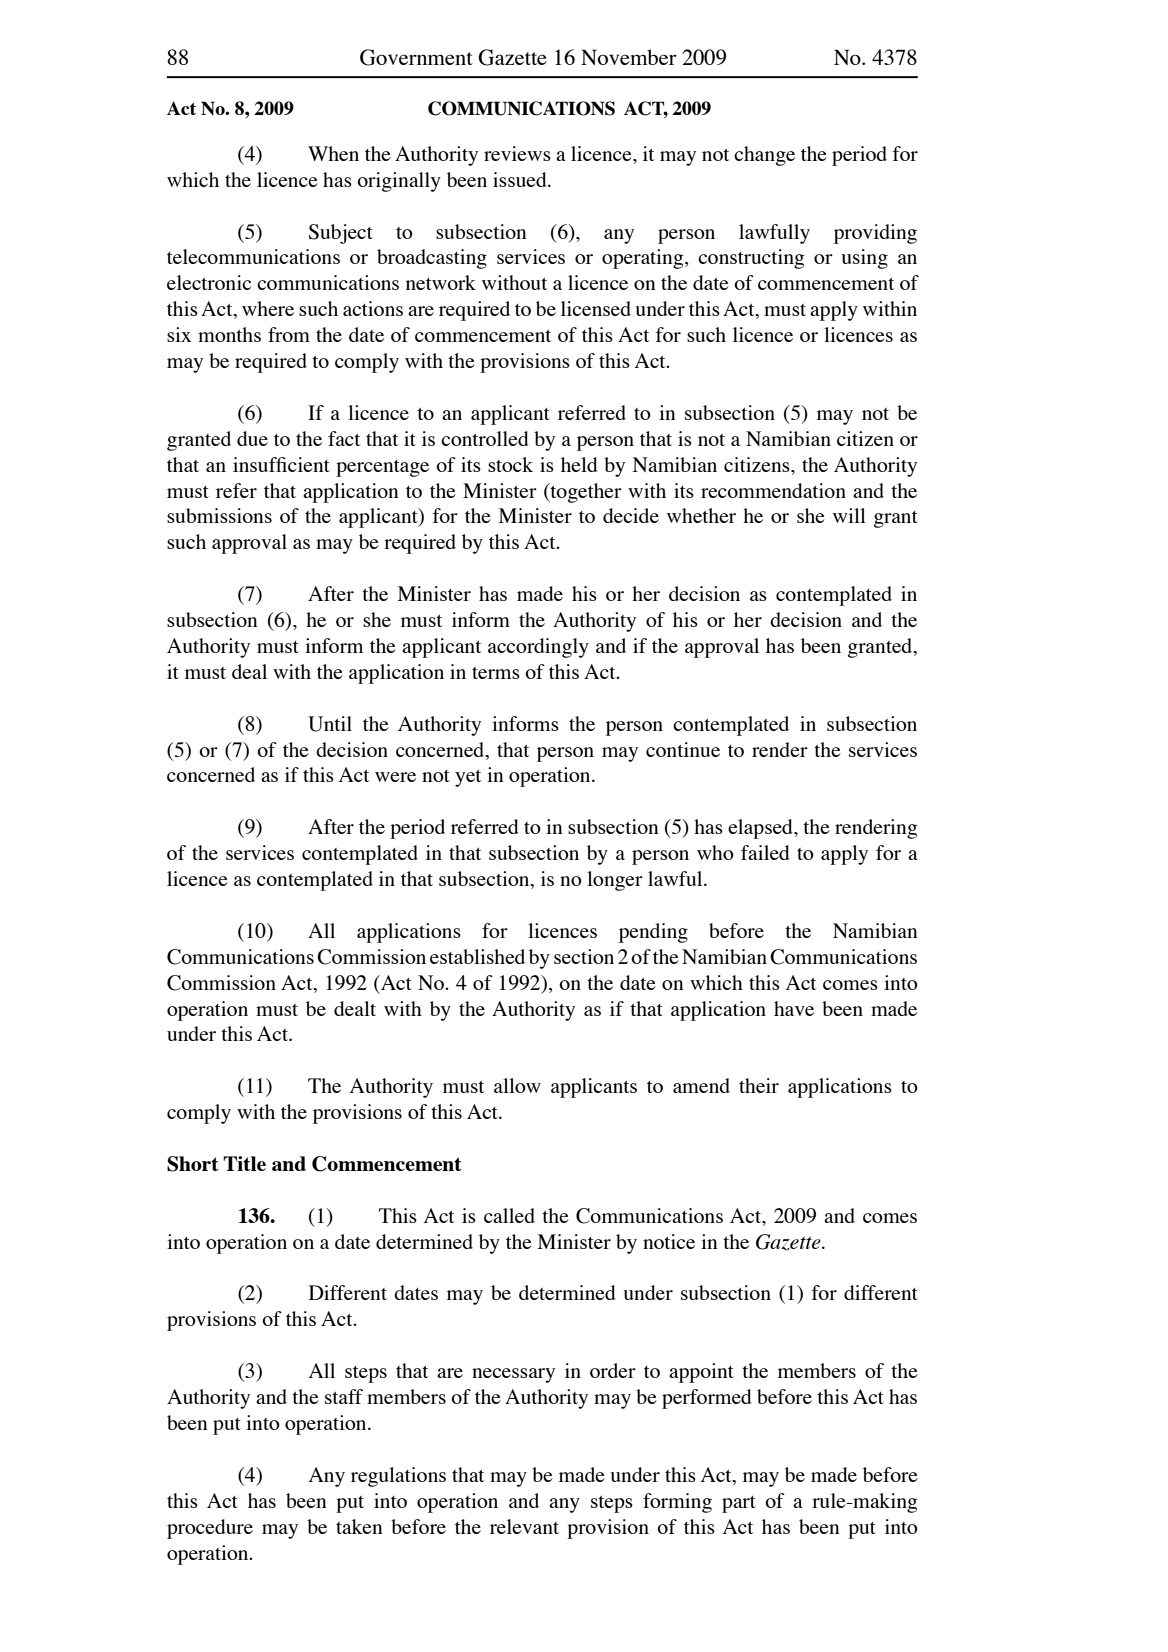 The image size is (1168, 1652). What do you see at coordinates (521, 179) in the image?
I see `issued` at bounding box center [521, 179].
